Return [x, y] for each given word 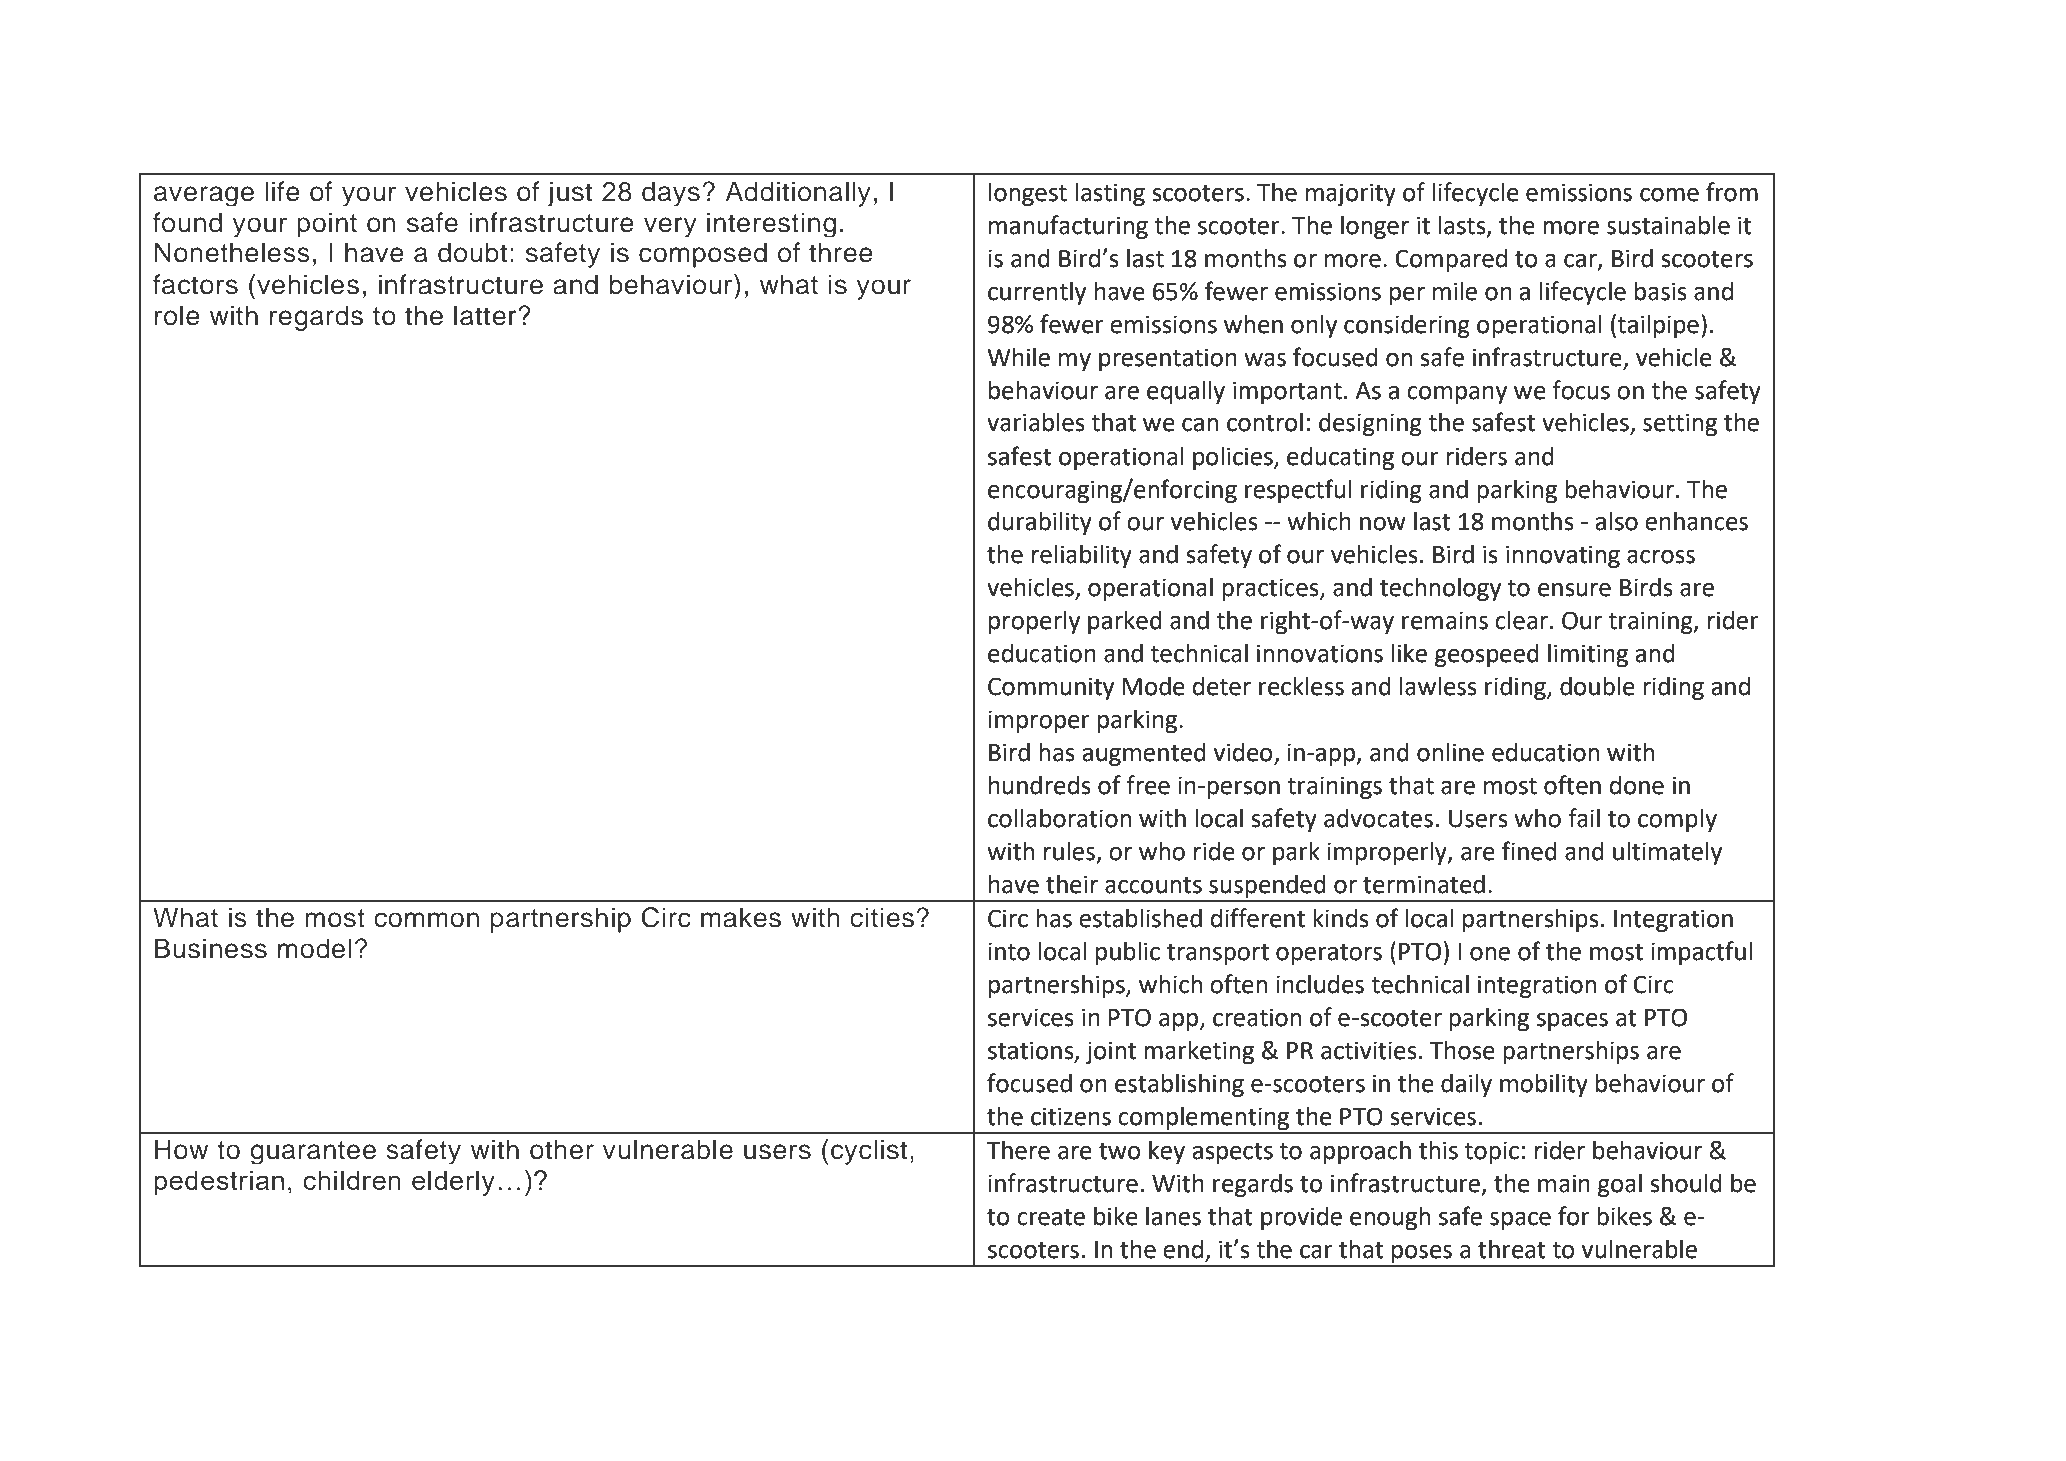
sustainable [1668, 225]
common [426, 920]
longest [1028, 194]
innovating [1563, 556]
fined [1529, 851]
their [1072, 884]
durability [1040, 523]
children [352, 1180]
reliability [1082, 556]
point [327, 224]
